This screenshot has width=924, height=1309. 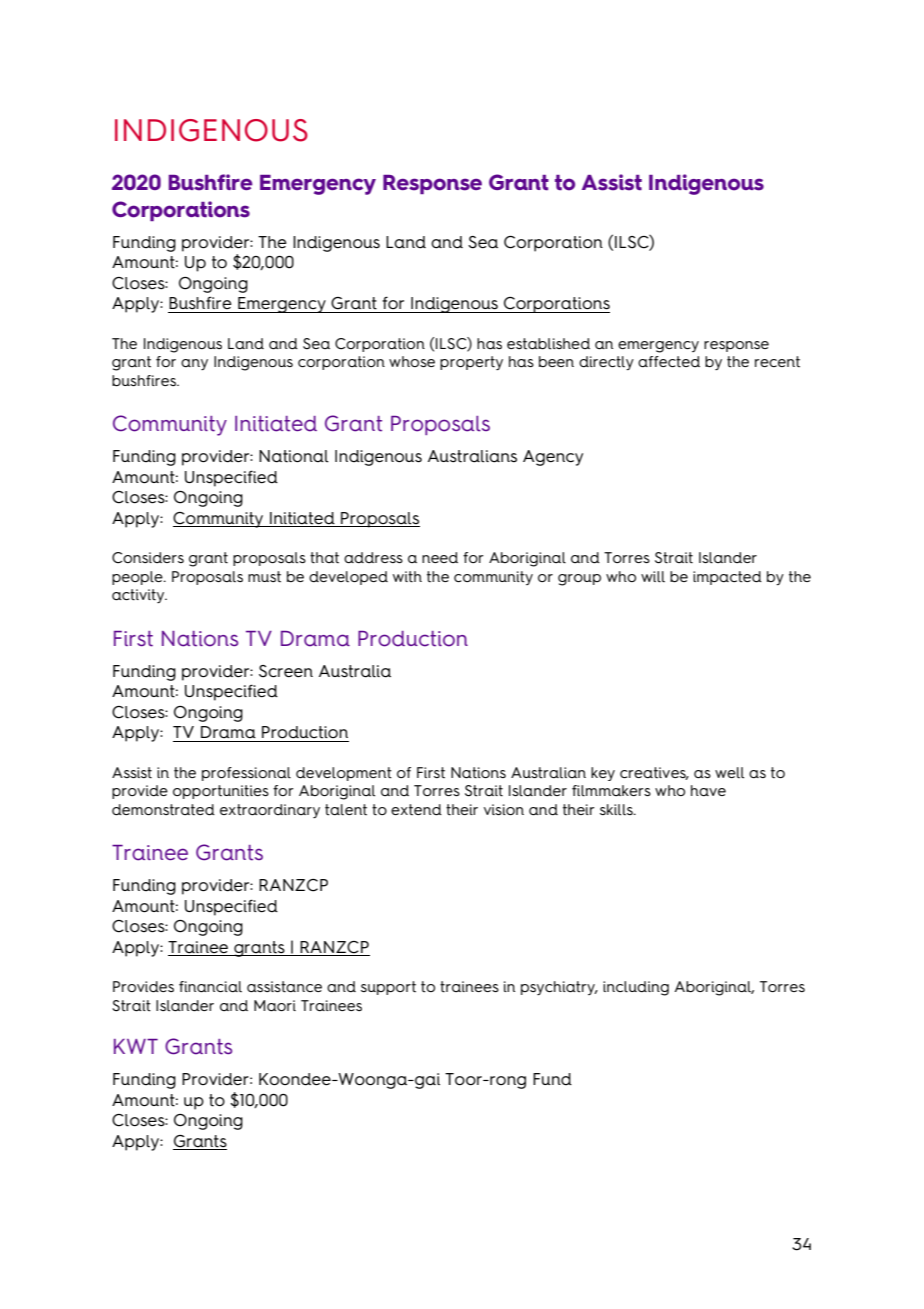 I want to click on including, so click(x=636, y=988).
